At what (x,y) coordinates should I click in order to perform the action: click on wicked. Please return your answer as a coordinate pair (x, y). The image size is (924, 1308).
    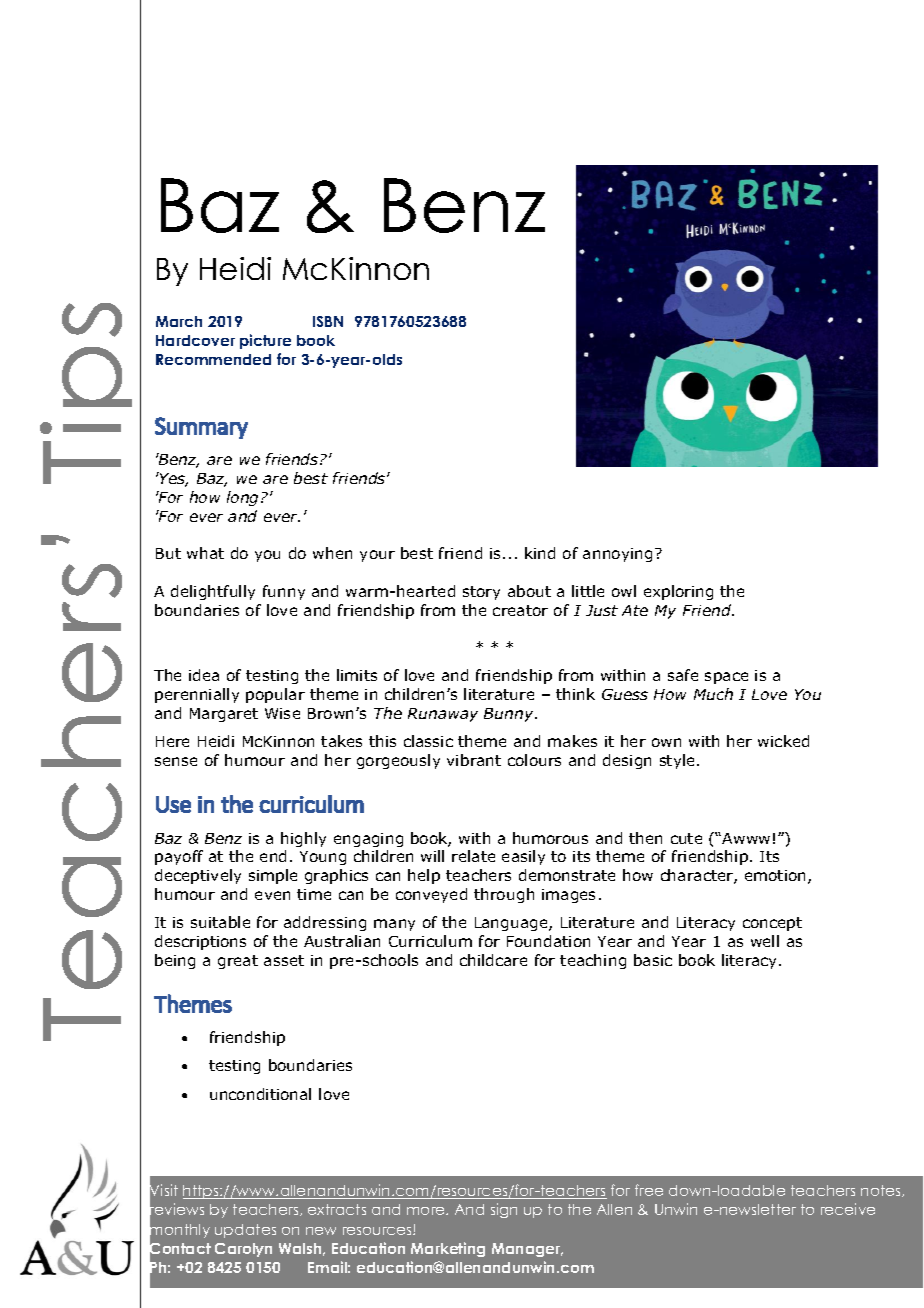
    Looking at the image, I should click on (783, 741).
